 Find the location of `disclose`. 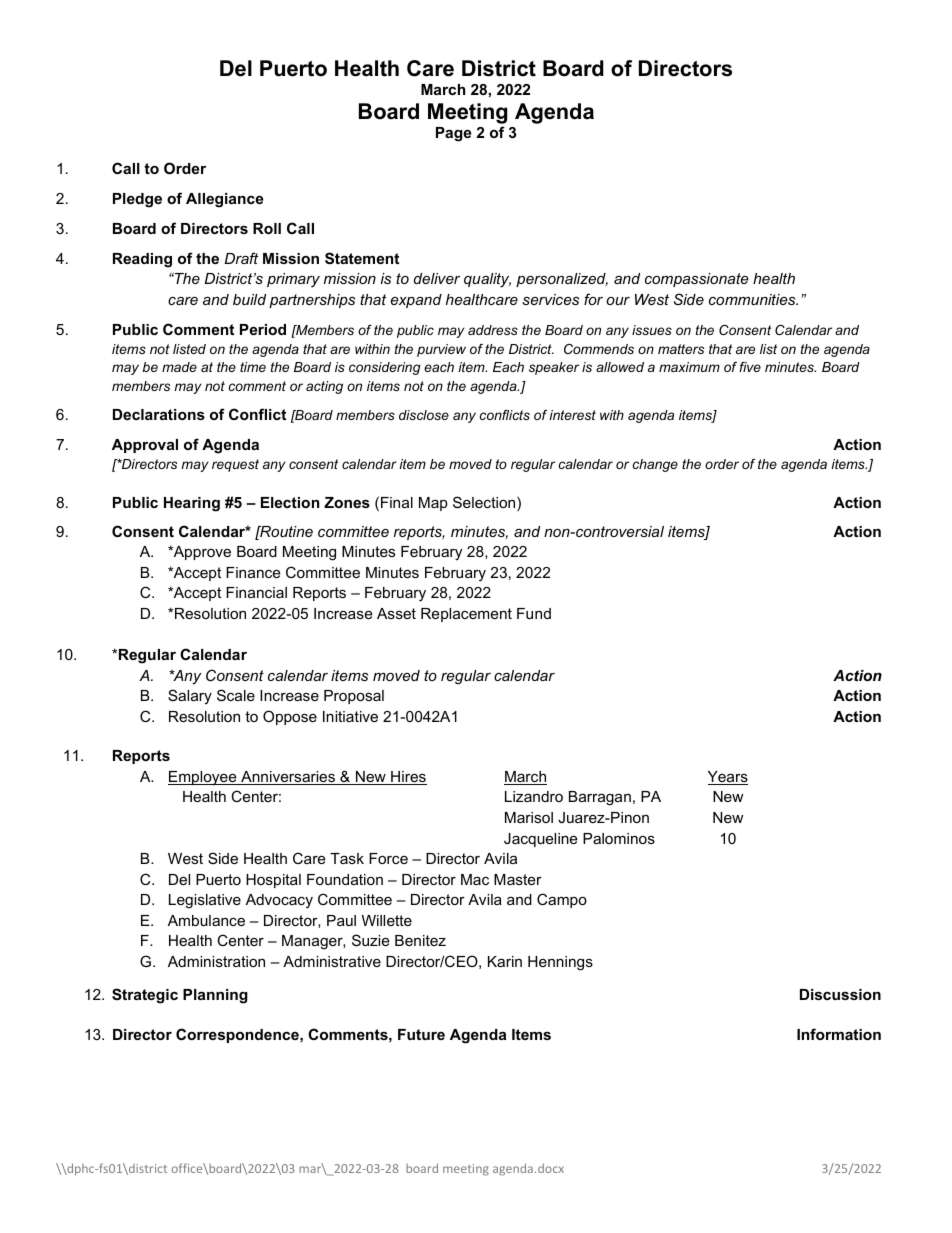

disclose is located at coordinates (424, 415).
